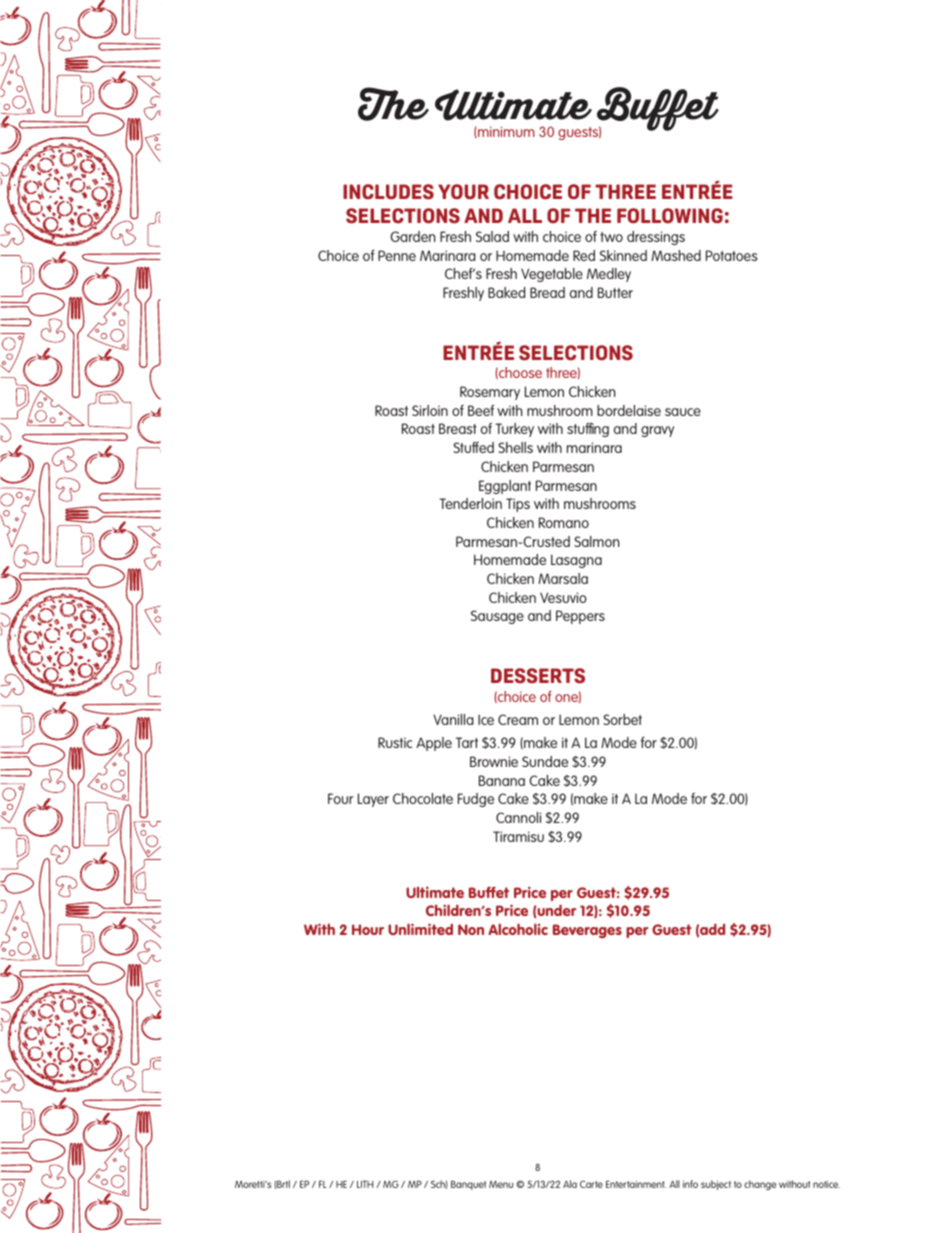 The height and width of the screenshot is (1233, 952). What do you see at coordinates (563, 578) in the screenshot?
I see `Marsala` at bounding box center [563, 578].
